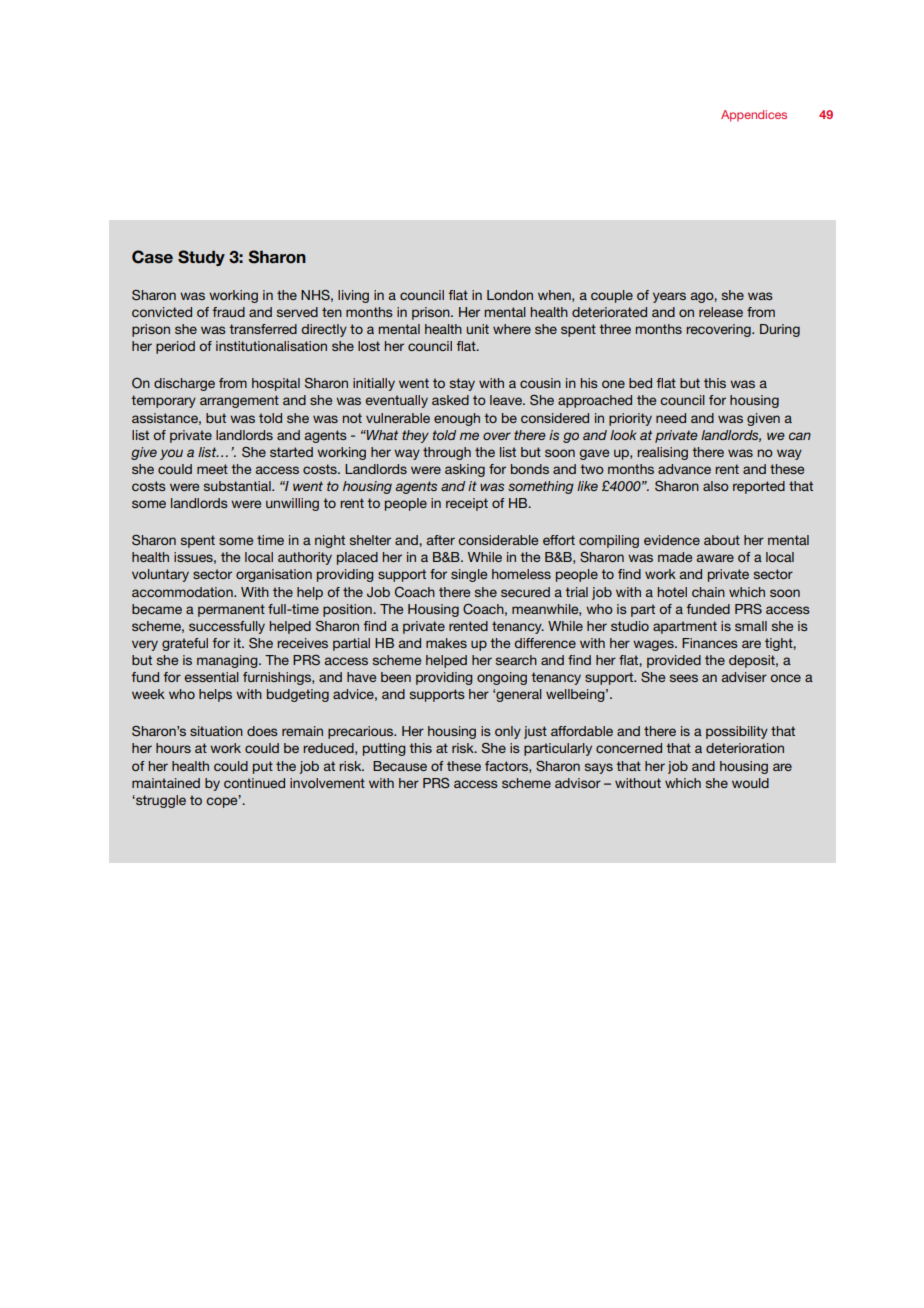 The width and height of the screenshot is (924, 1308). Describe the element at coordinates (212, 469) in the screenshot. I see `meet` at that location.
